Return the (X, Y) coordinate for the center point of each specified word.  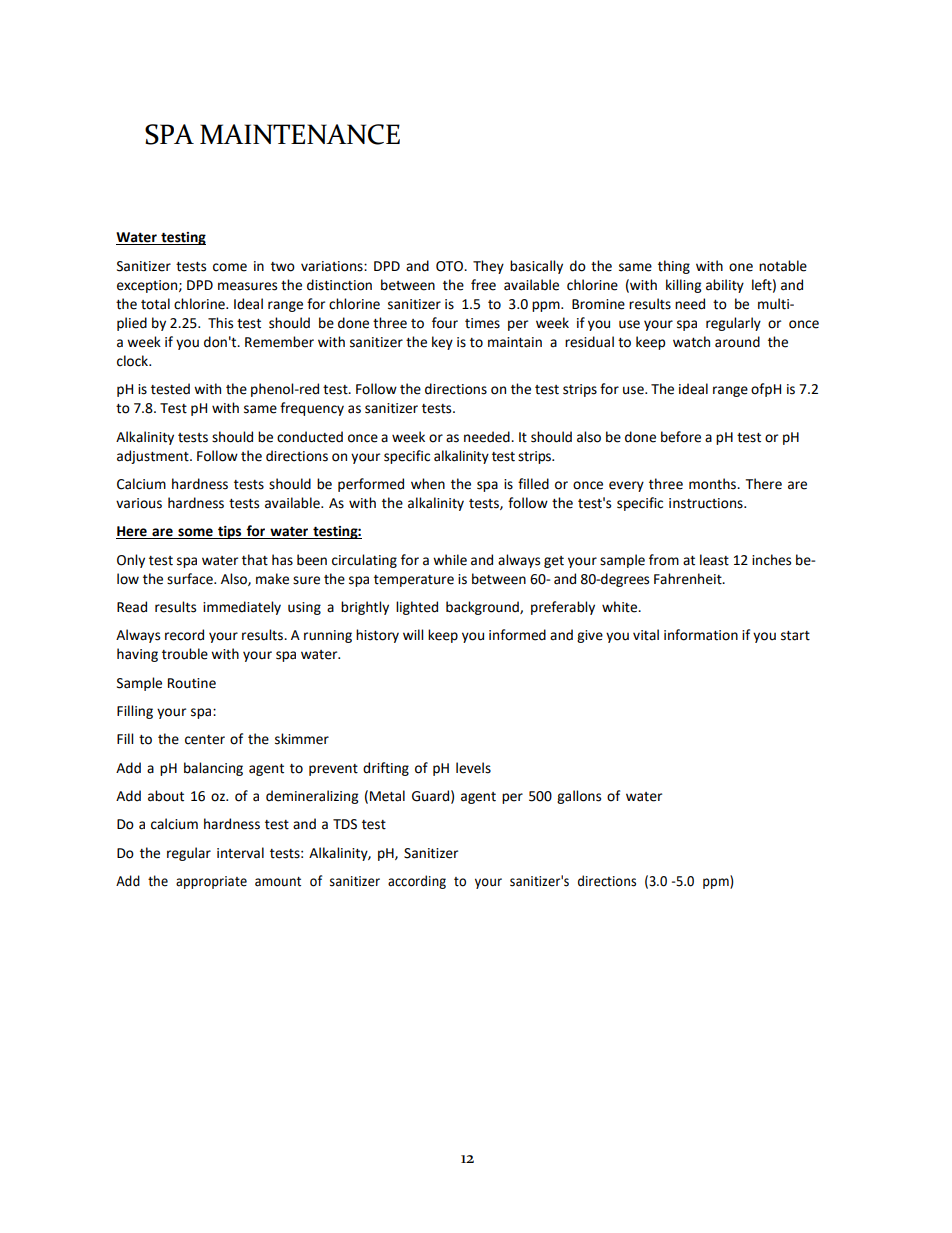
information (701, 635)
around (737, 342)
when (428, 484)
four (445, 323)
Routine (192, 683)
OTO (450, 266)
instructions (707, 503)
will (413, 634)
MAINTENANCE (300, 134)
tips (230, 532)
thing (674, 267)
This (220, 323)
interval (240, 853)
